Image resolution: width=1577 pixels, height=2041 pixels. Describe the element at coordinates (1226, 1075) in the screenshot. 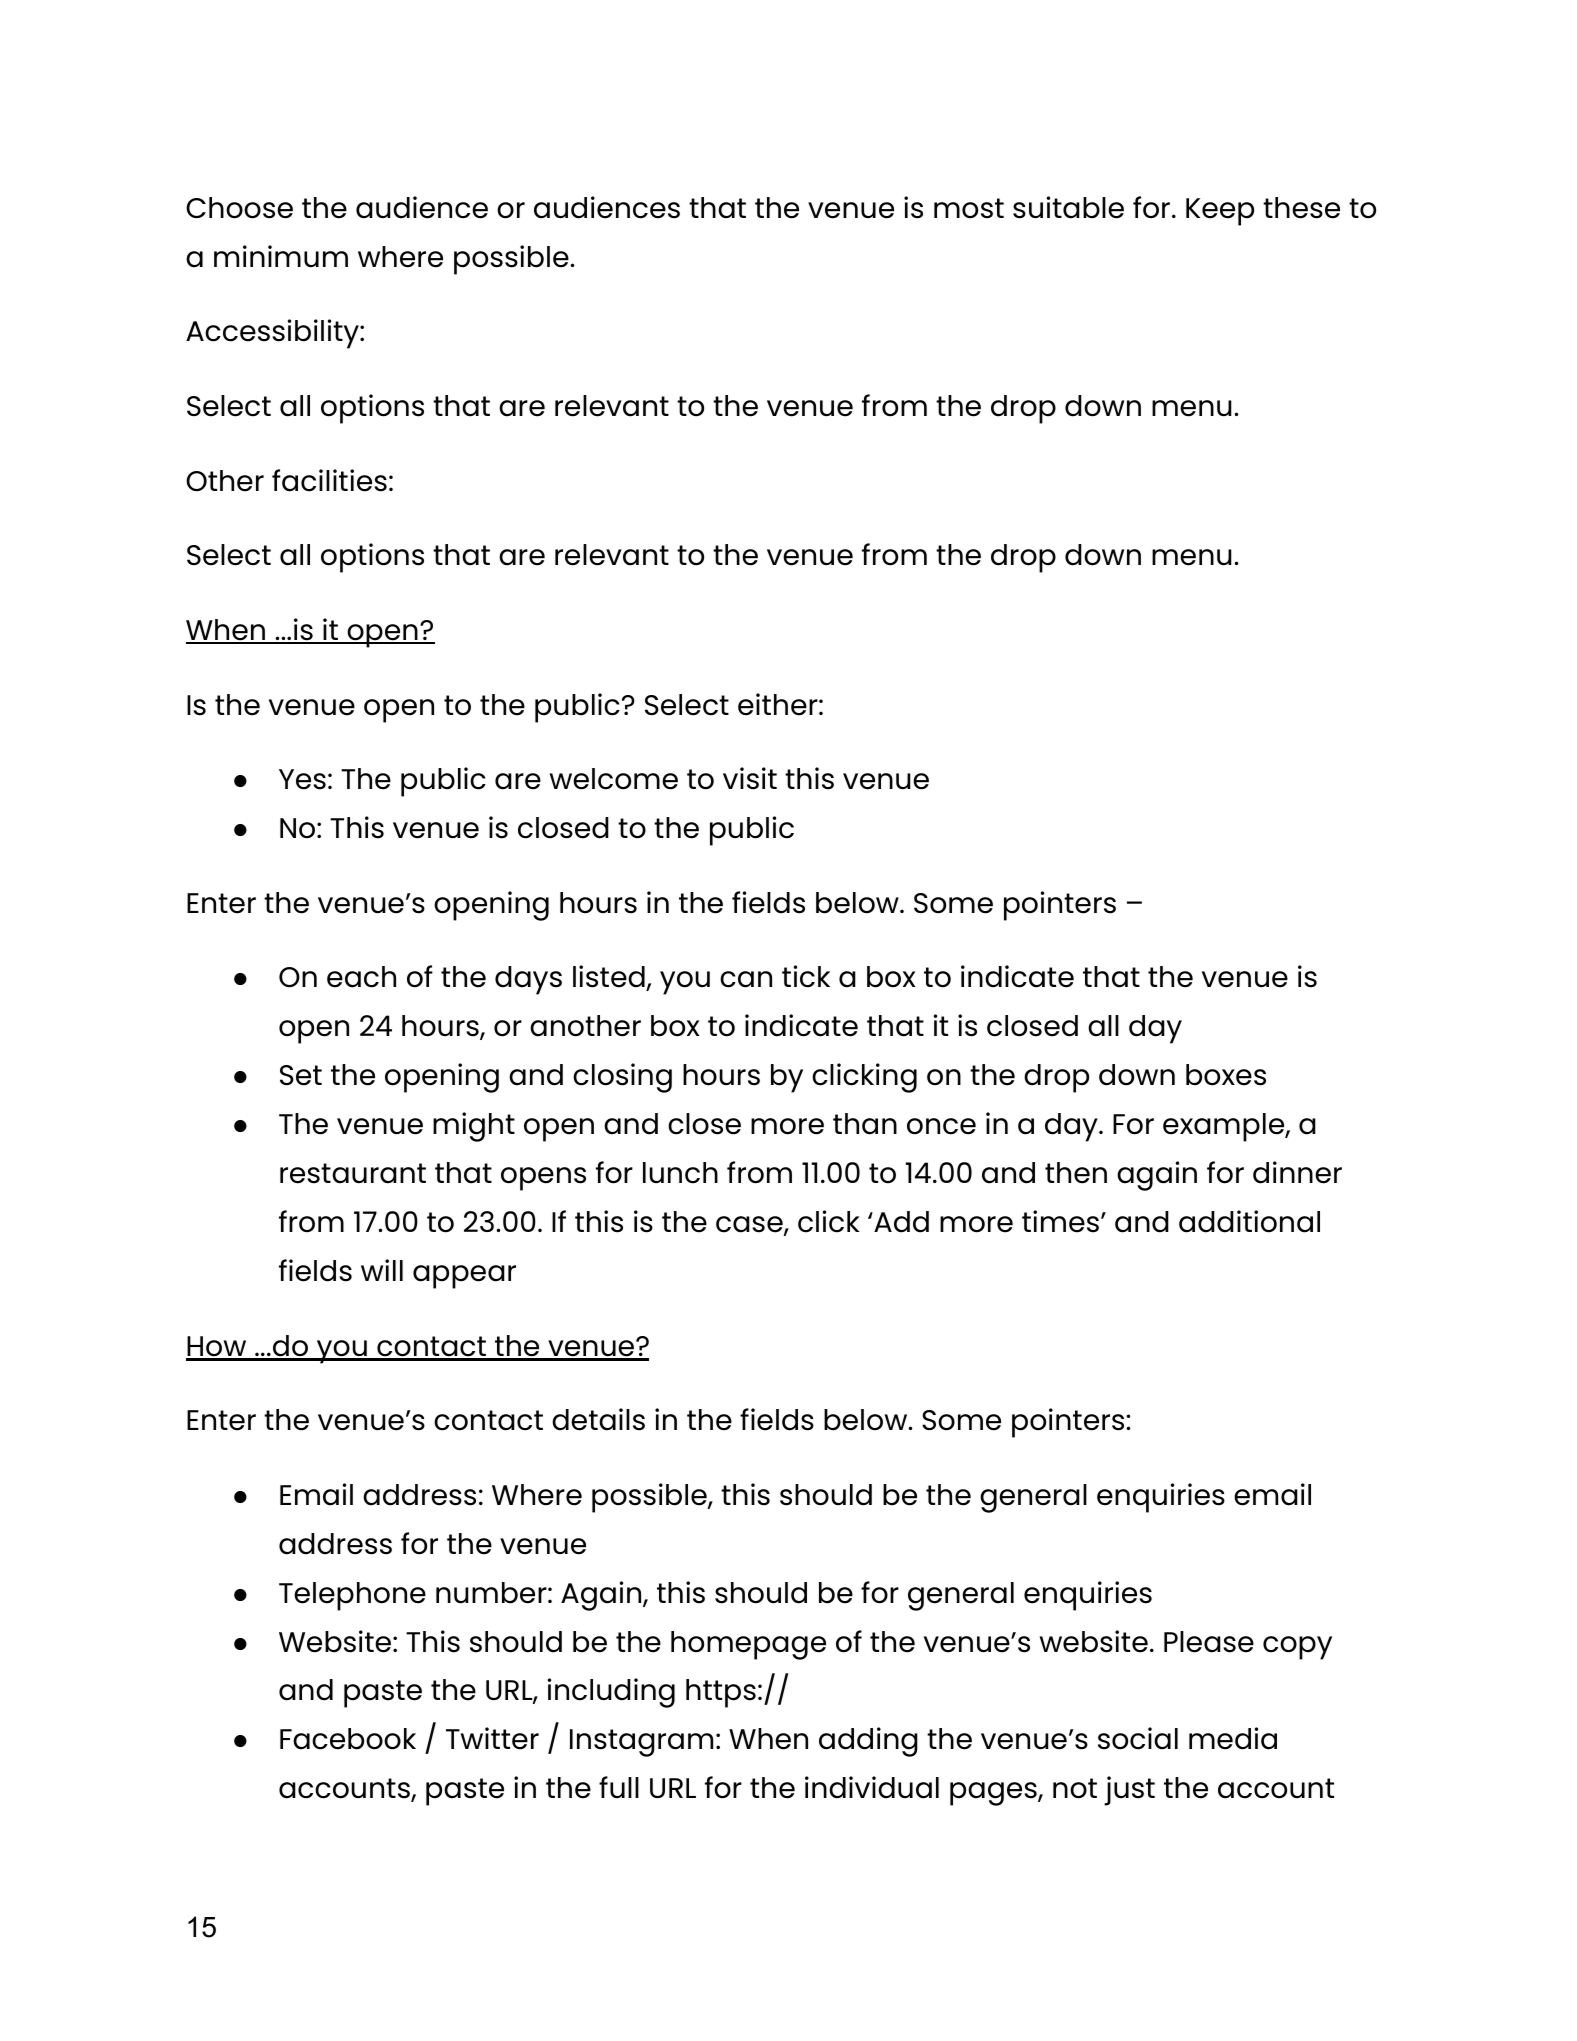

I see `boxes` at that location.
